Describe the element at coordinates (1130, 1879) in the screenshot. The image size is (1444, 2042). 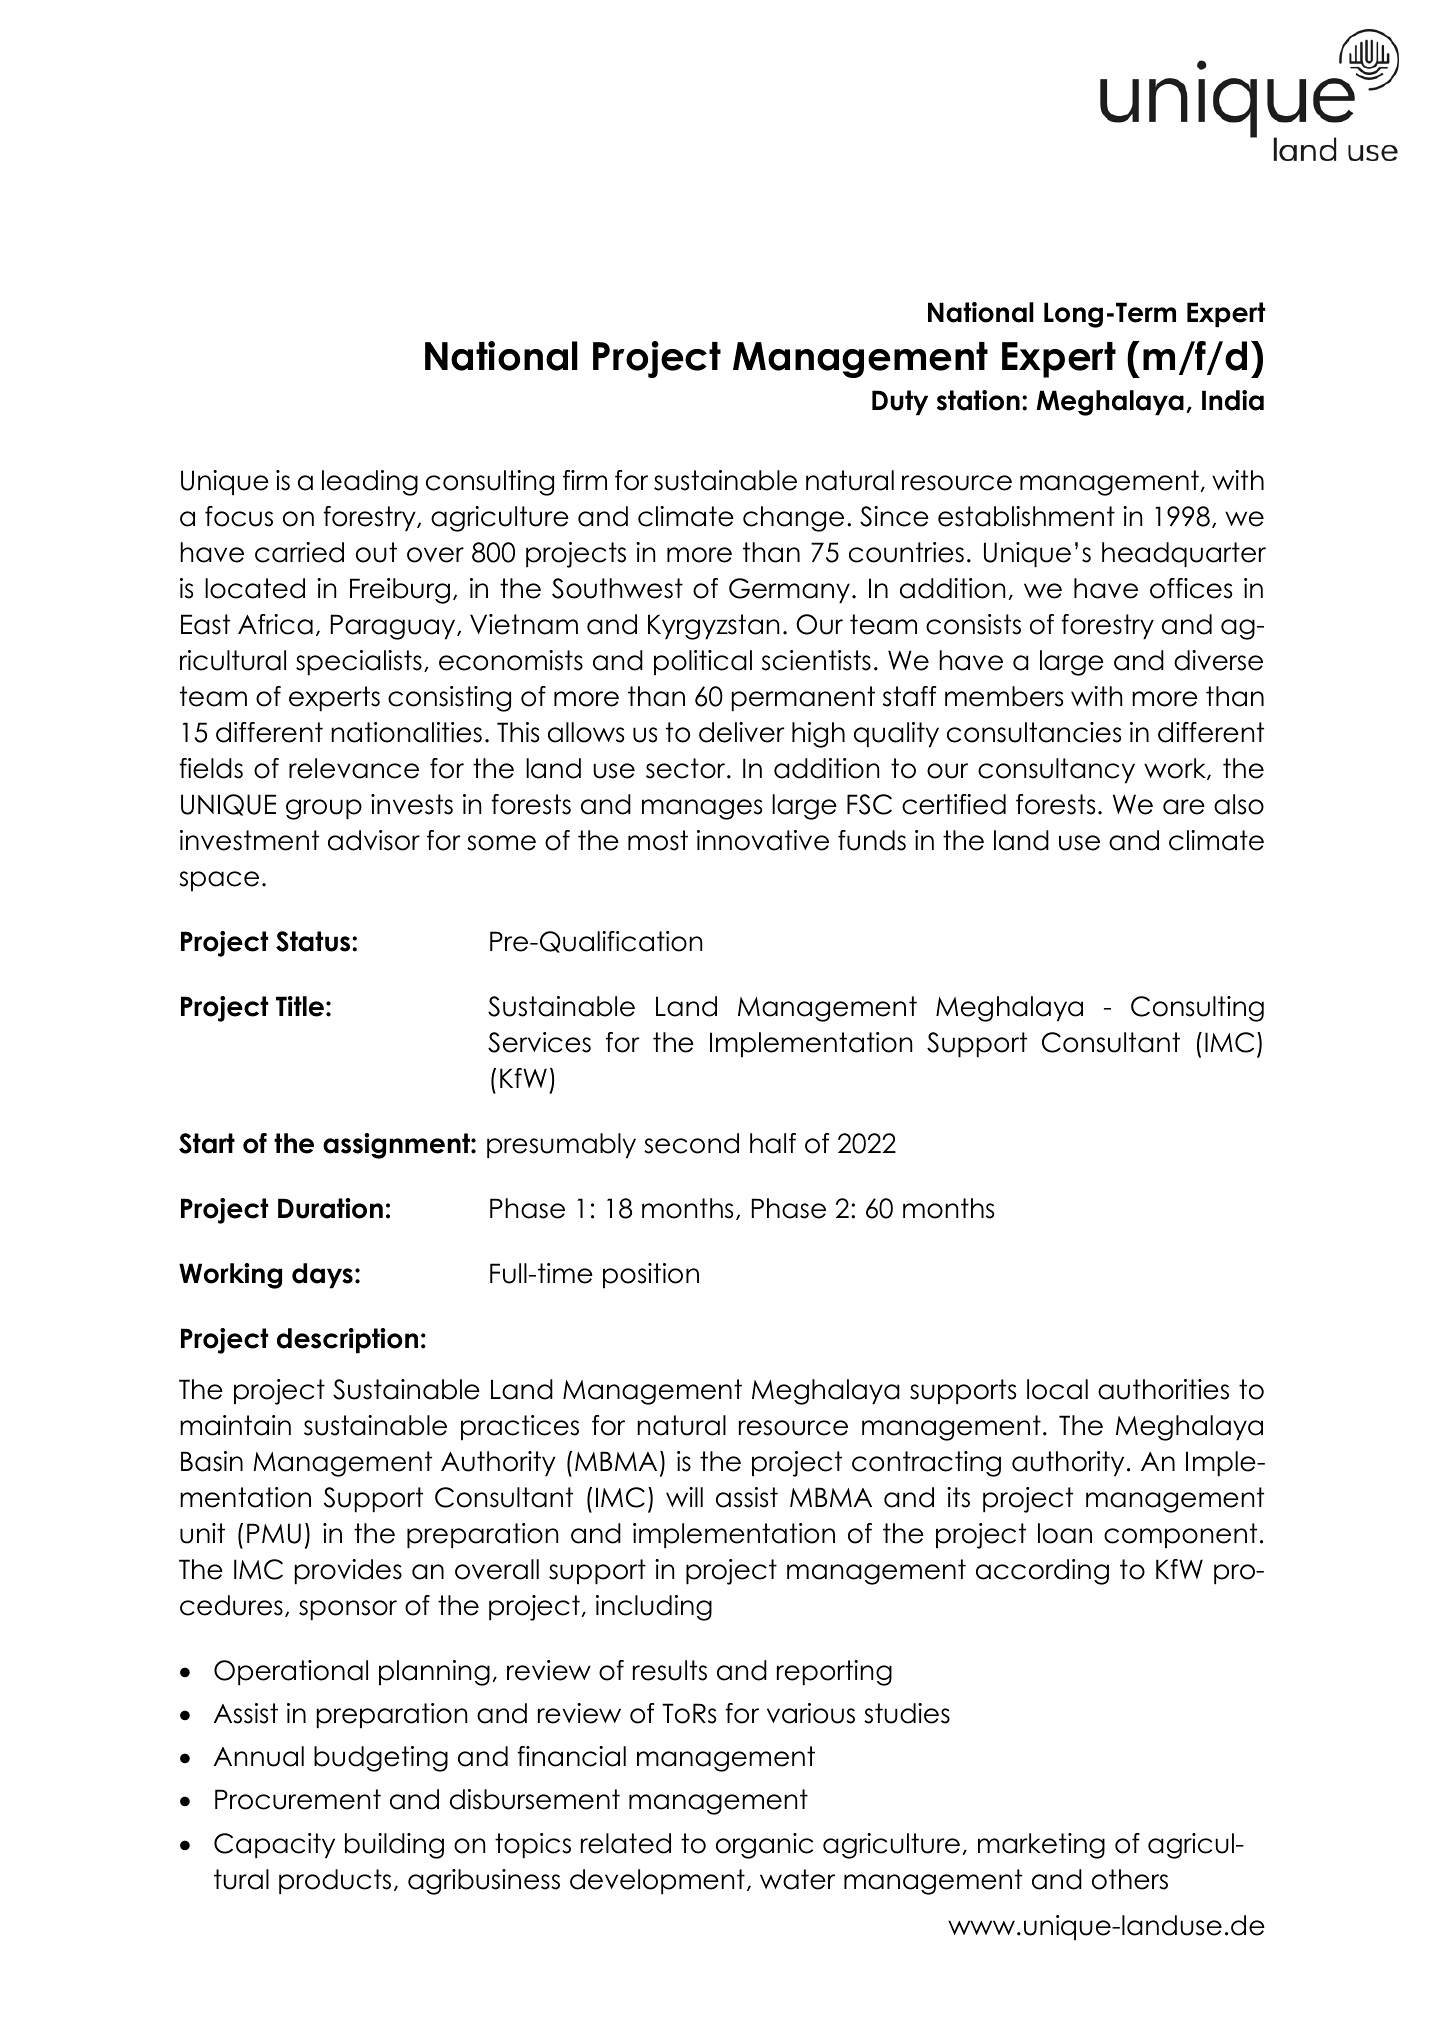
I see `others` at that location.
